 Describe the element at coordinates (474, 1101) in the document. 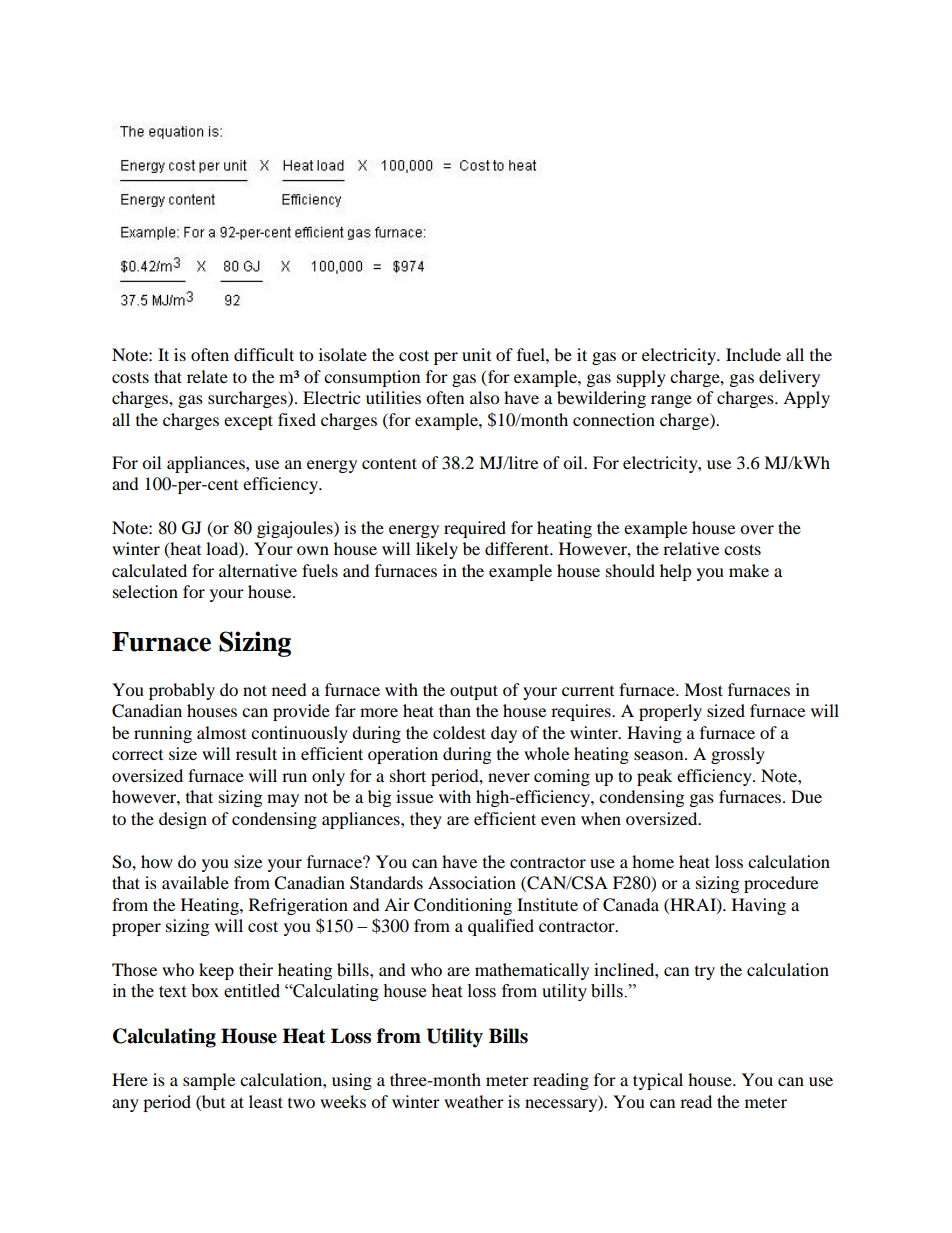

I see `weather` at that location.
